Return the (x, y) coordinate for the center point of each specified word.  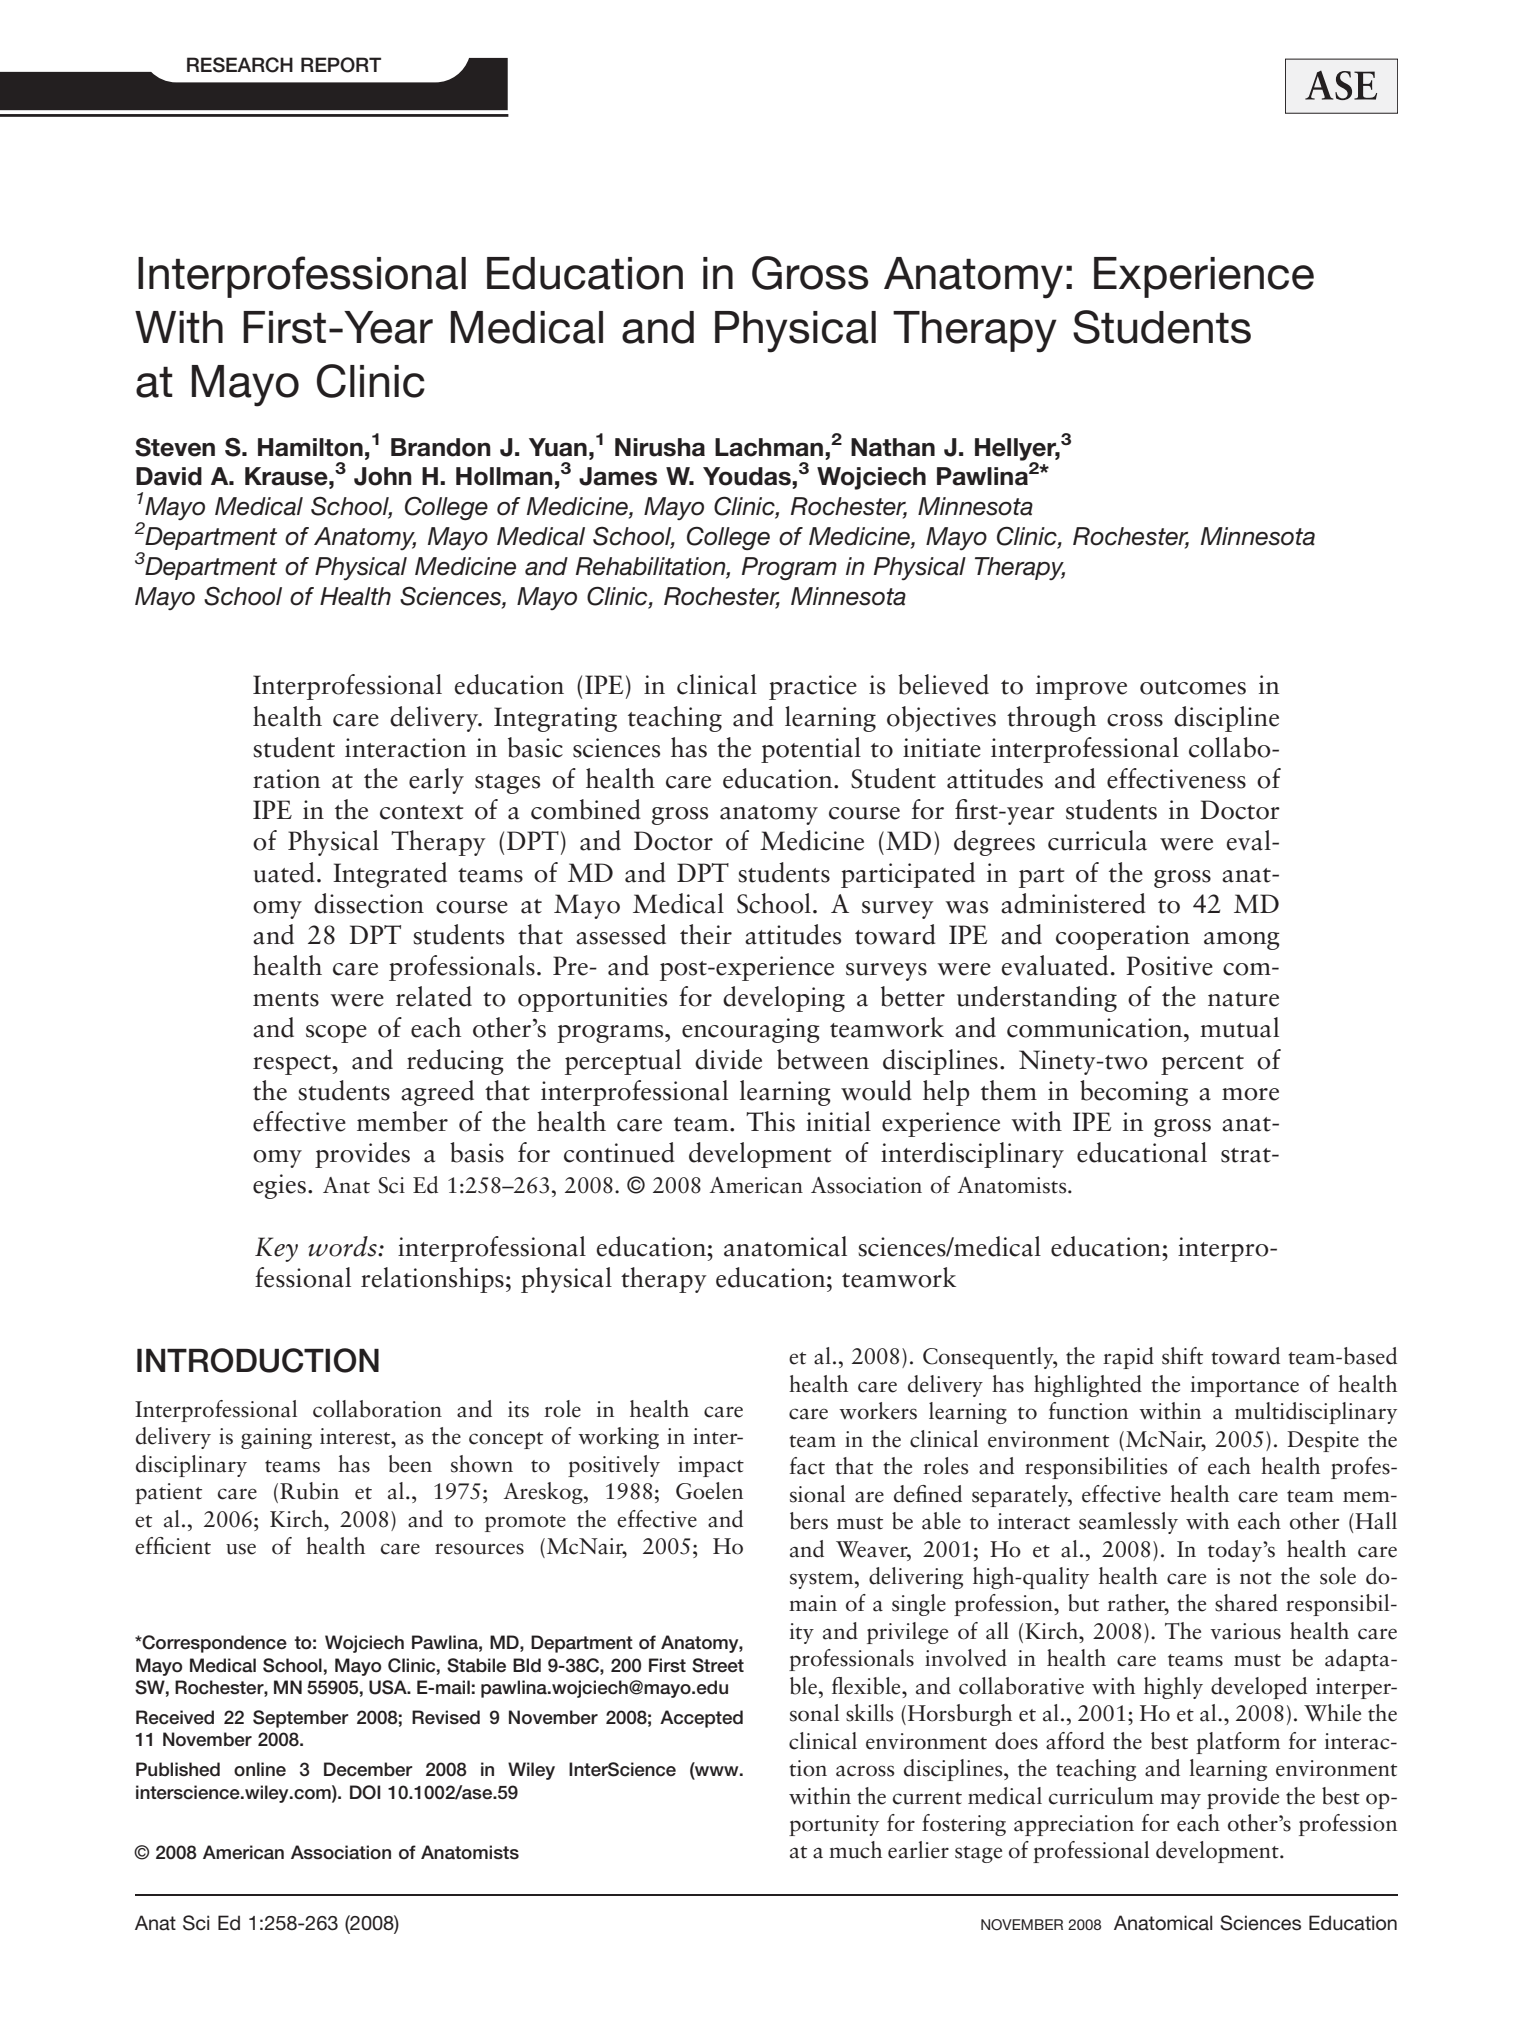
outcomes (1193, 687)
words (343, 1246)
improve (1081, 687)
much (855, 1850)
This (770, 1121)
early (436, 781)
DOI (365, 1792)
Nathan (893, 447)
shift (1182, 1356)
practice (813, 687)
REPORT (341, 65)
